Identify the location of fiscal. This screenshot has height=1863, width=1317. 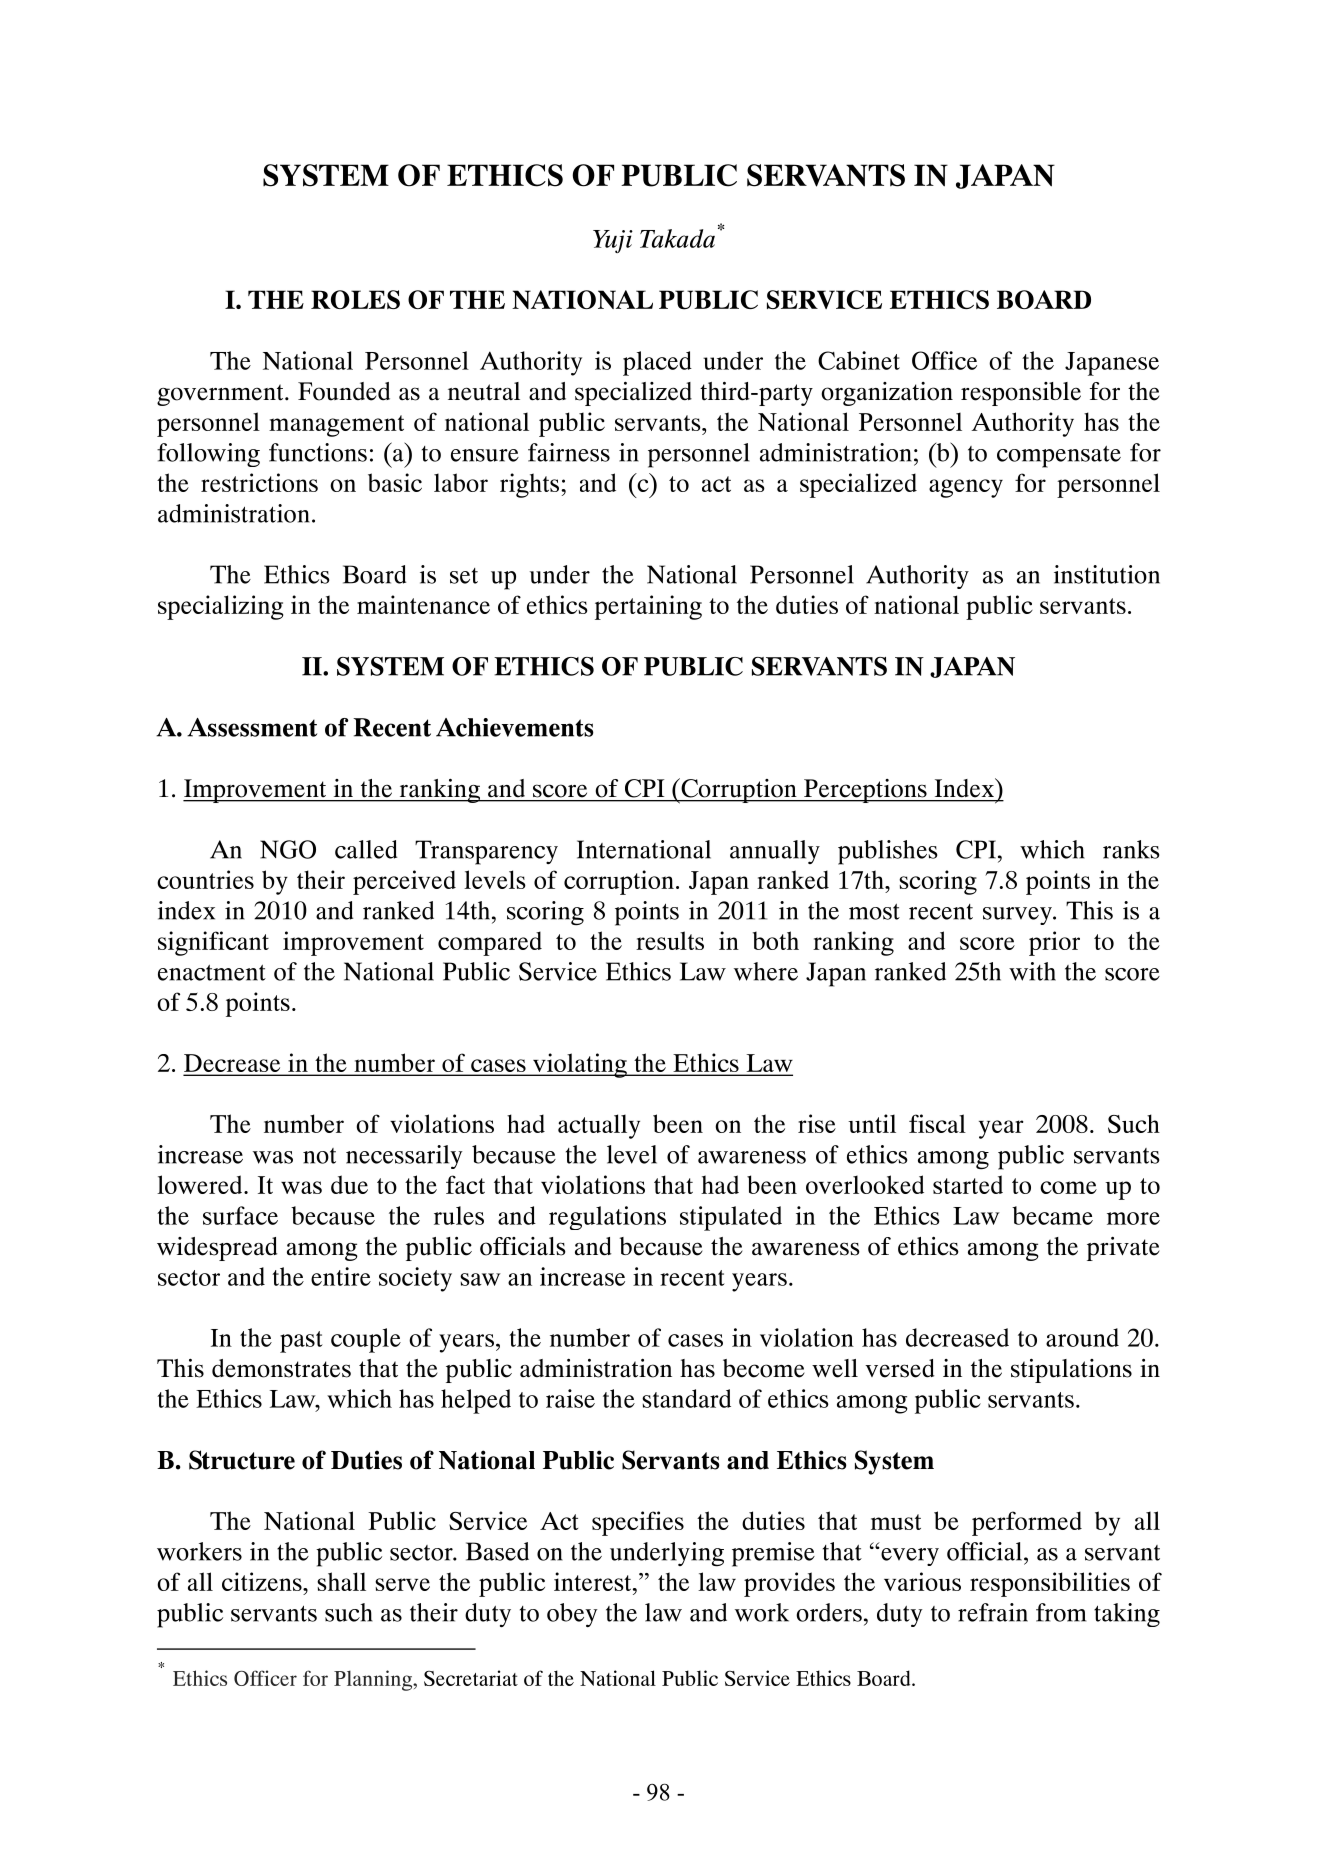
(937, 1123).
